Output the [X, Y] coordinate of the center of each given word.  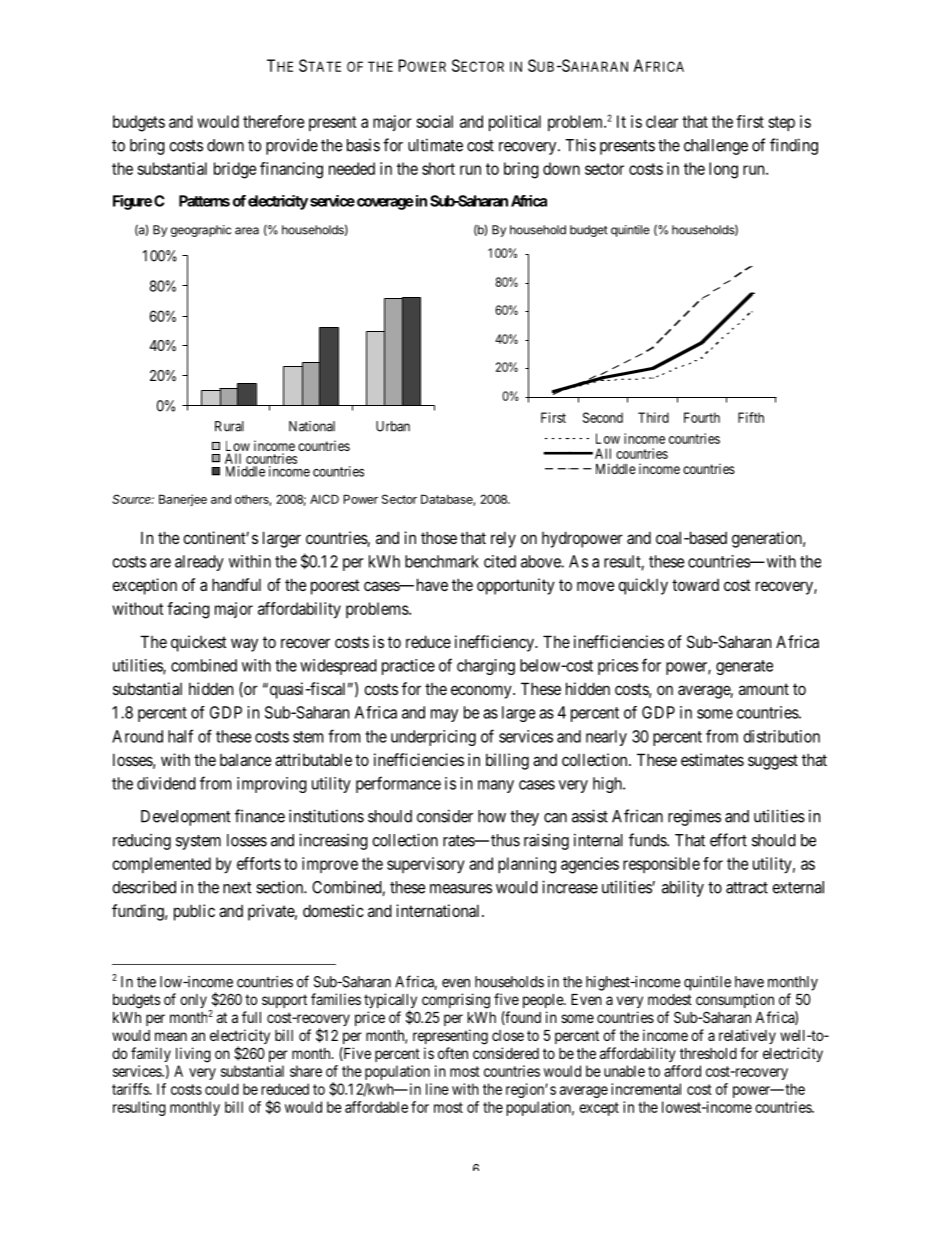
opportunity [516, 586]
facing [188, 610]
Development [185, 818]
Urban [393, 426]
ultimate [435, 145]
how [492, 816]
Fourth [702, 417]
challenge [716, 147]
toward [695, 585]
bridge [235, 170]
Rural [229, 426]
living [193, 1055]
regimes [694, 817]
